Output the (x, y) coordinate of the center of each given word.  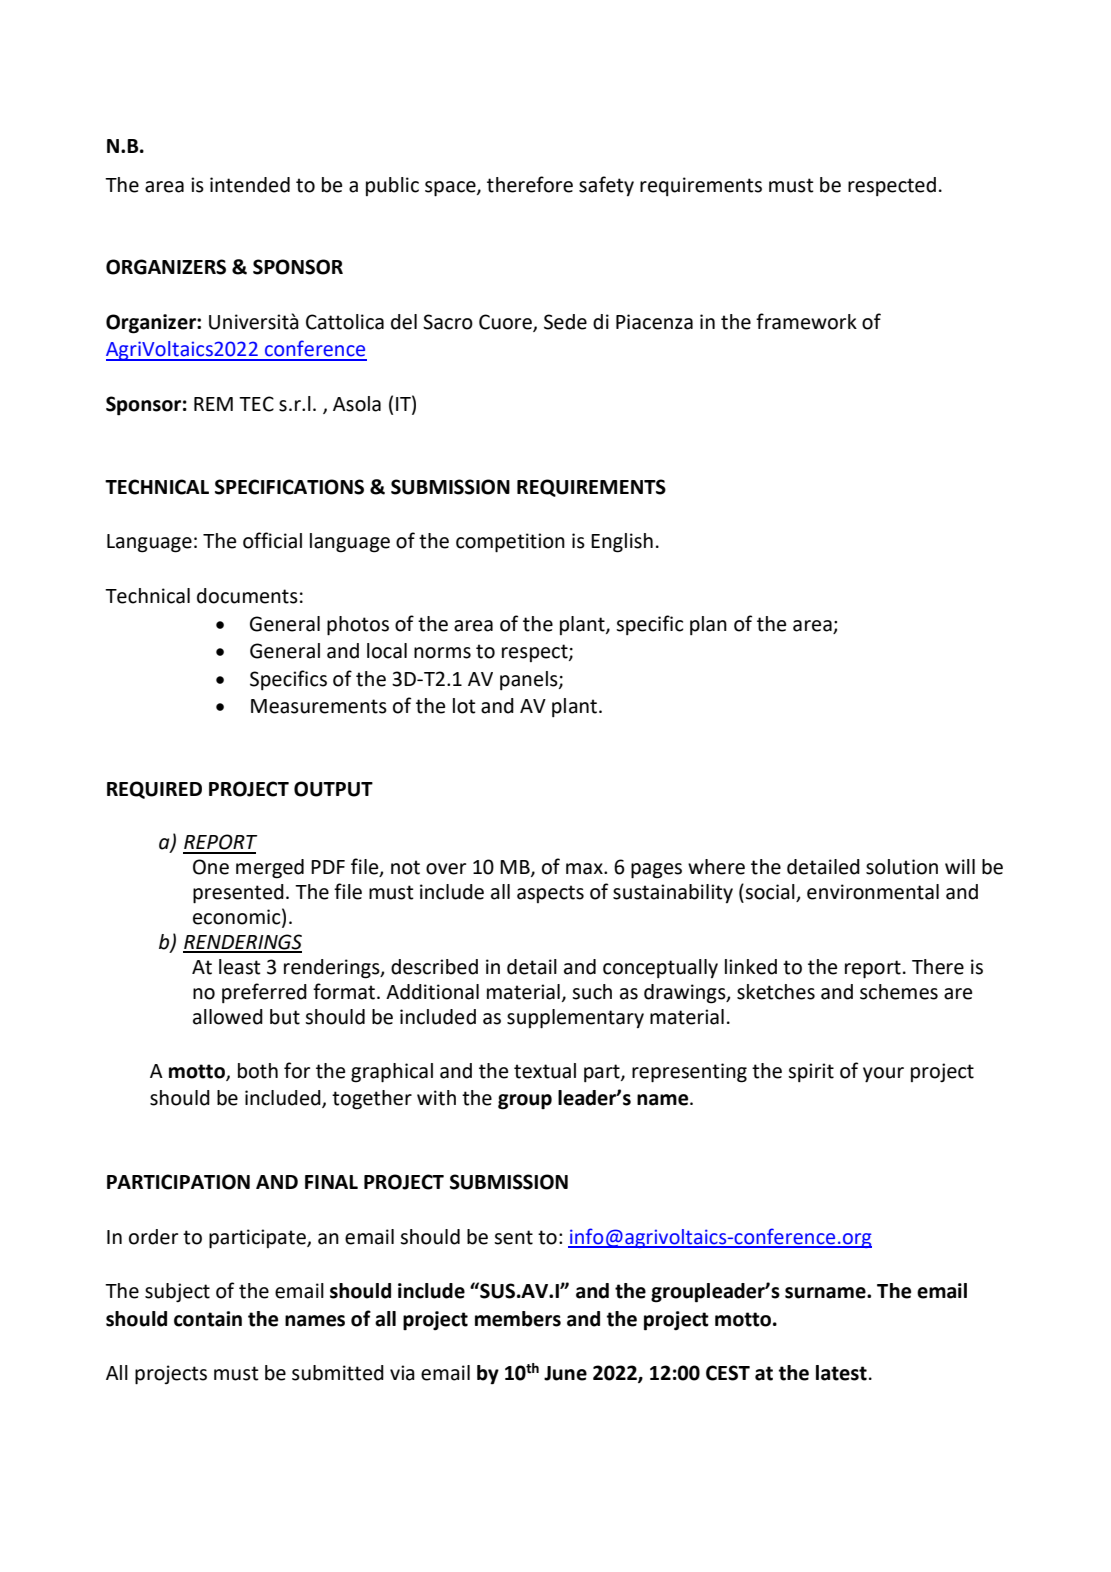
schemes (899, 992)
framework (806, 321)
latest (841, 1373)
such (592, 992)
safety (606, 186)
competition (510, 543)
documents (247, 596)
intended (250, 185)
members (518, 1319)
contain (208, 1319)
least (240, 967)
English (622, 543)
